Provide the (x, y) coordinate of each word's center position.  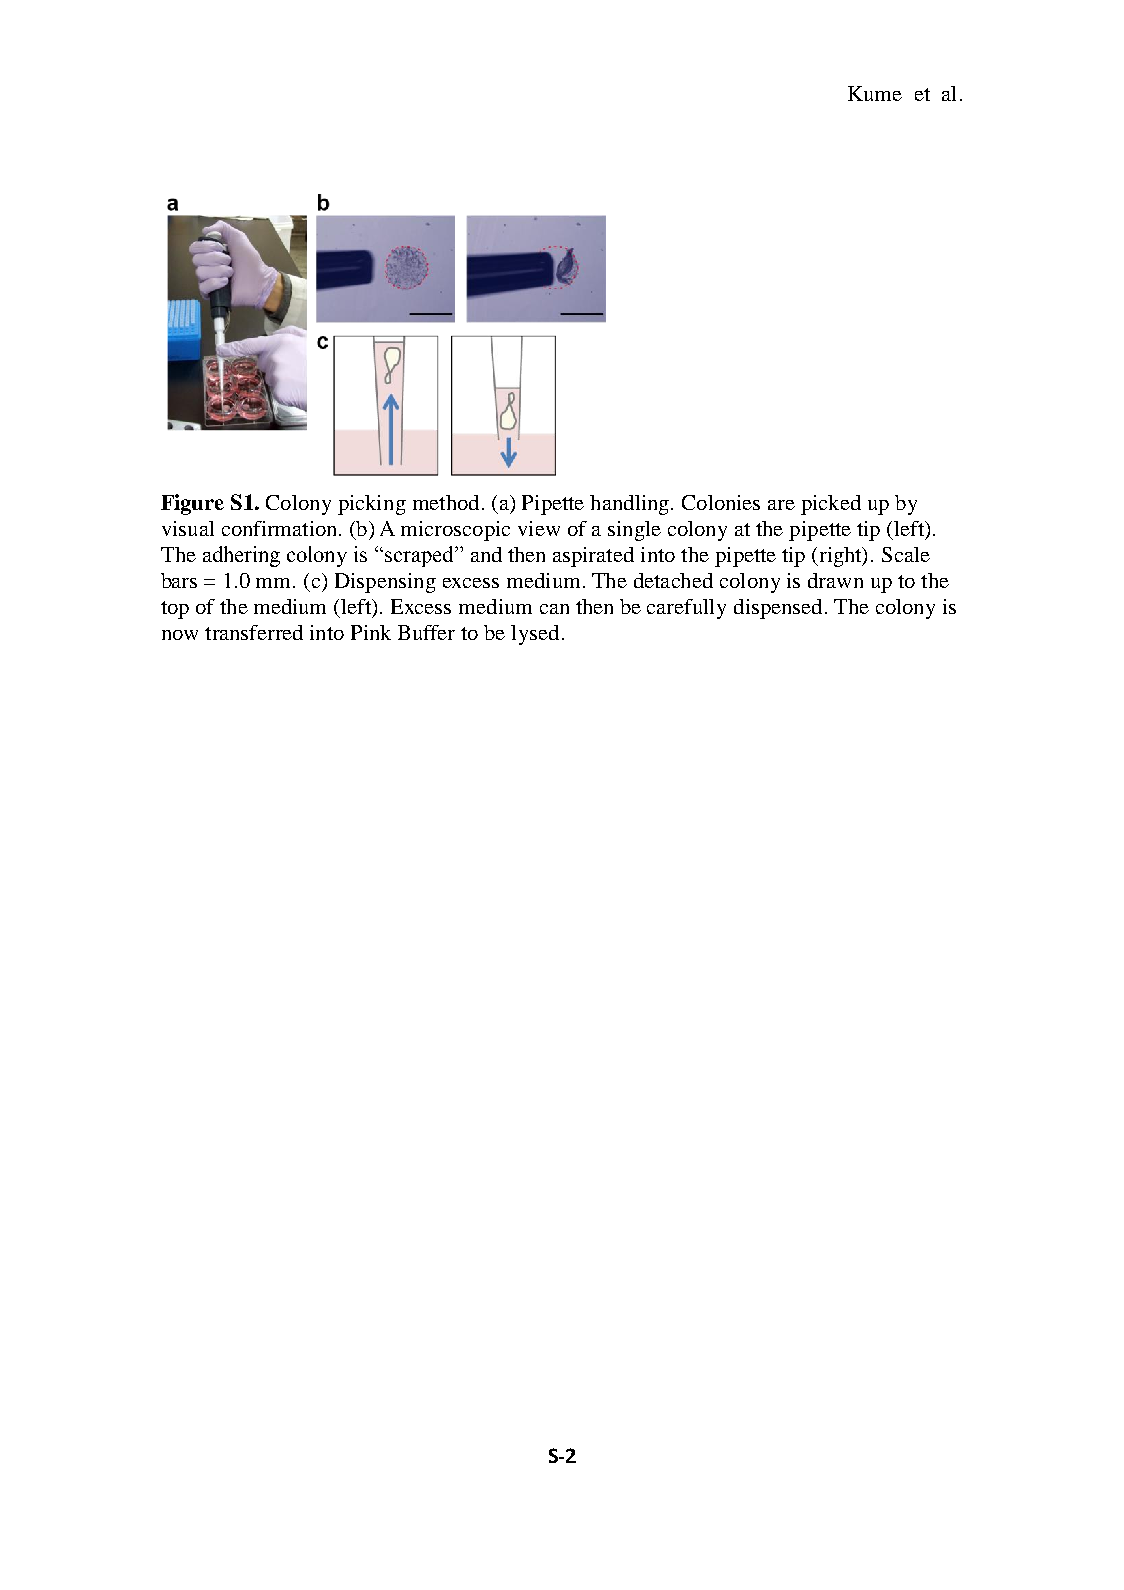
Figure (192, 504)
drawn (835, 580)
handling (631, 505)
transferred (254, 632)
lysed (535, 635)
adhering (241, 556)
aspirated (593, 557)
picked (831, 505)
